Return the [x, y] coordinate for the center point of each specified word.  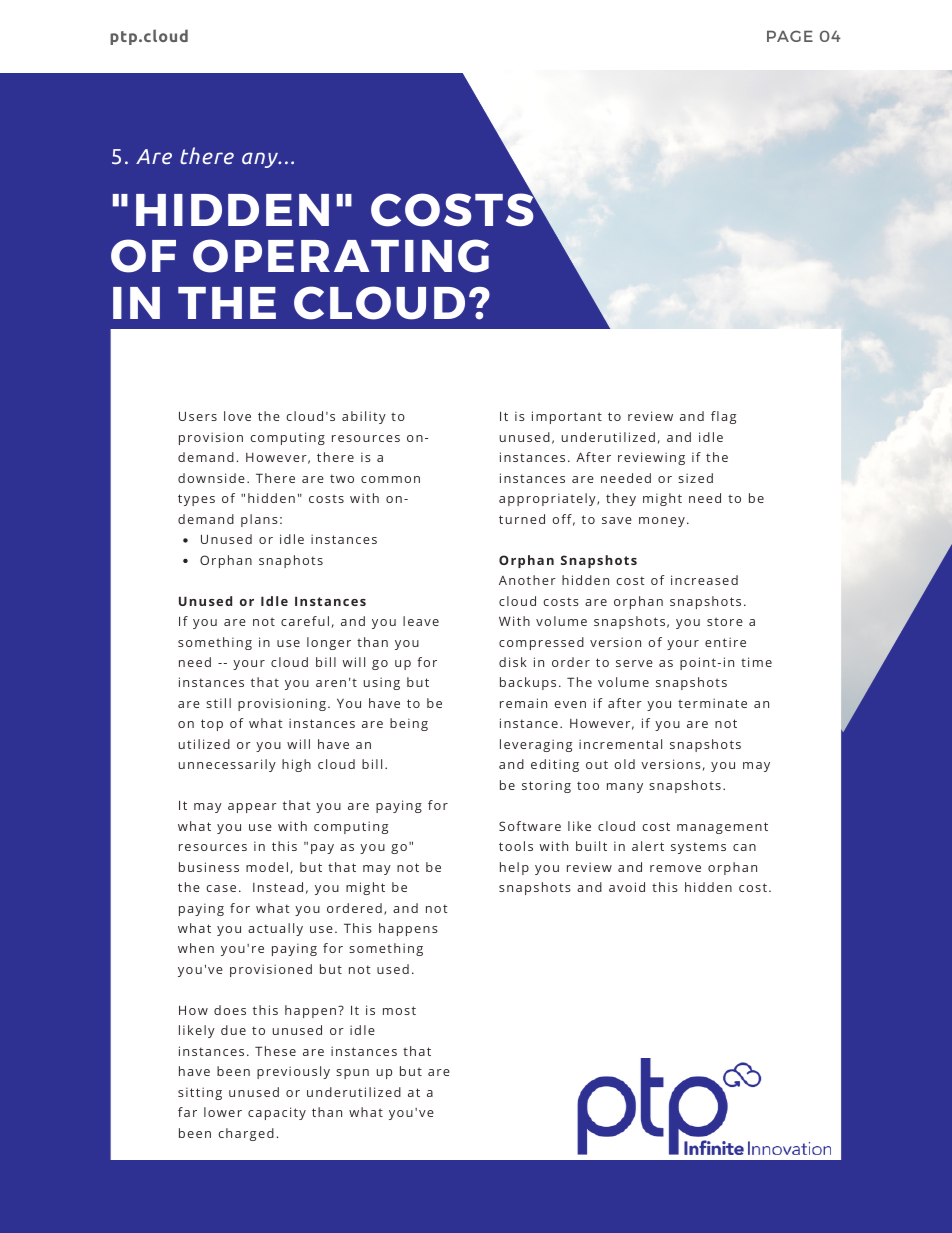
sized [695, 478]
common [390, 479]
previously [293, 1072]
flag [723, 417]
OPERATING [341, 256]
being [409, 724]
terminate [712, 703]
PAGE [790, 36]
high [296, 765]
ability [364, 417]
